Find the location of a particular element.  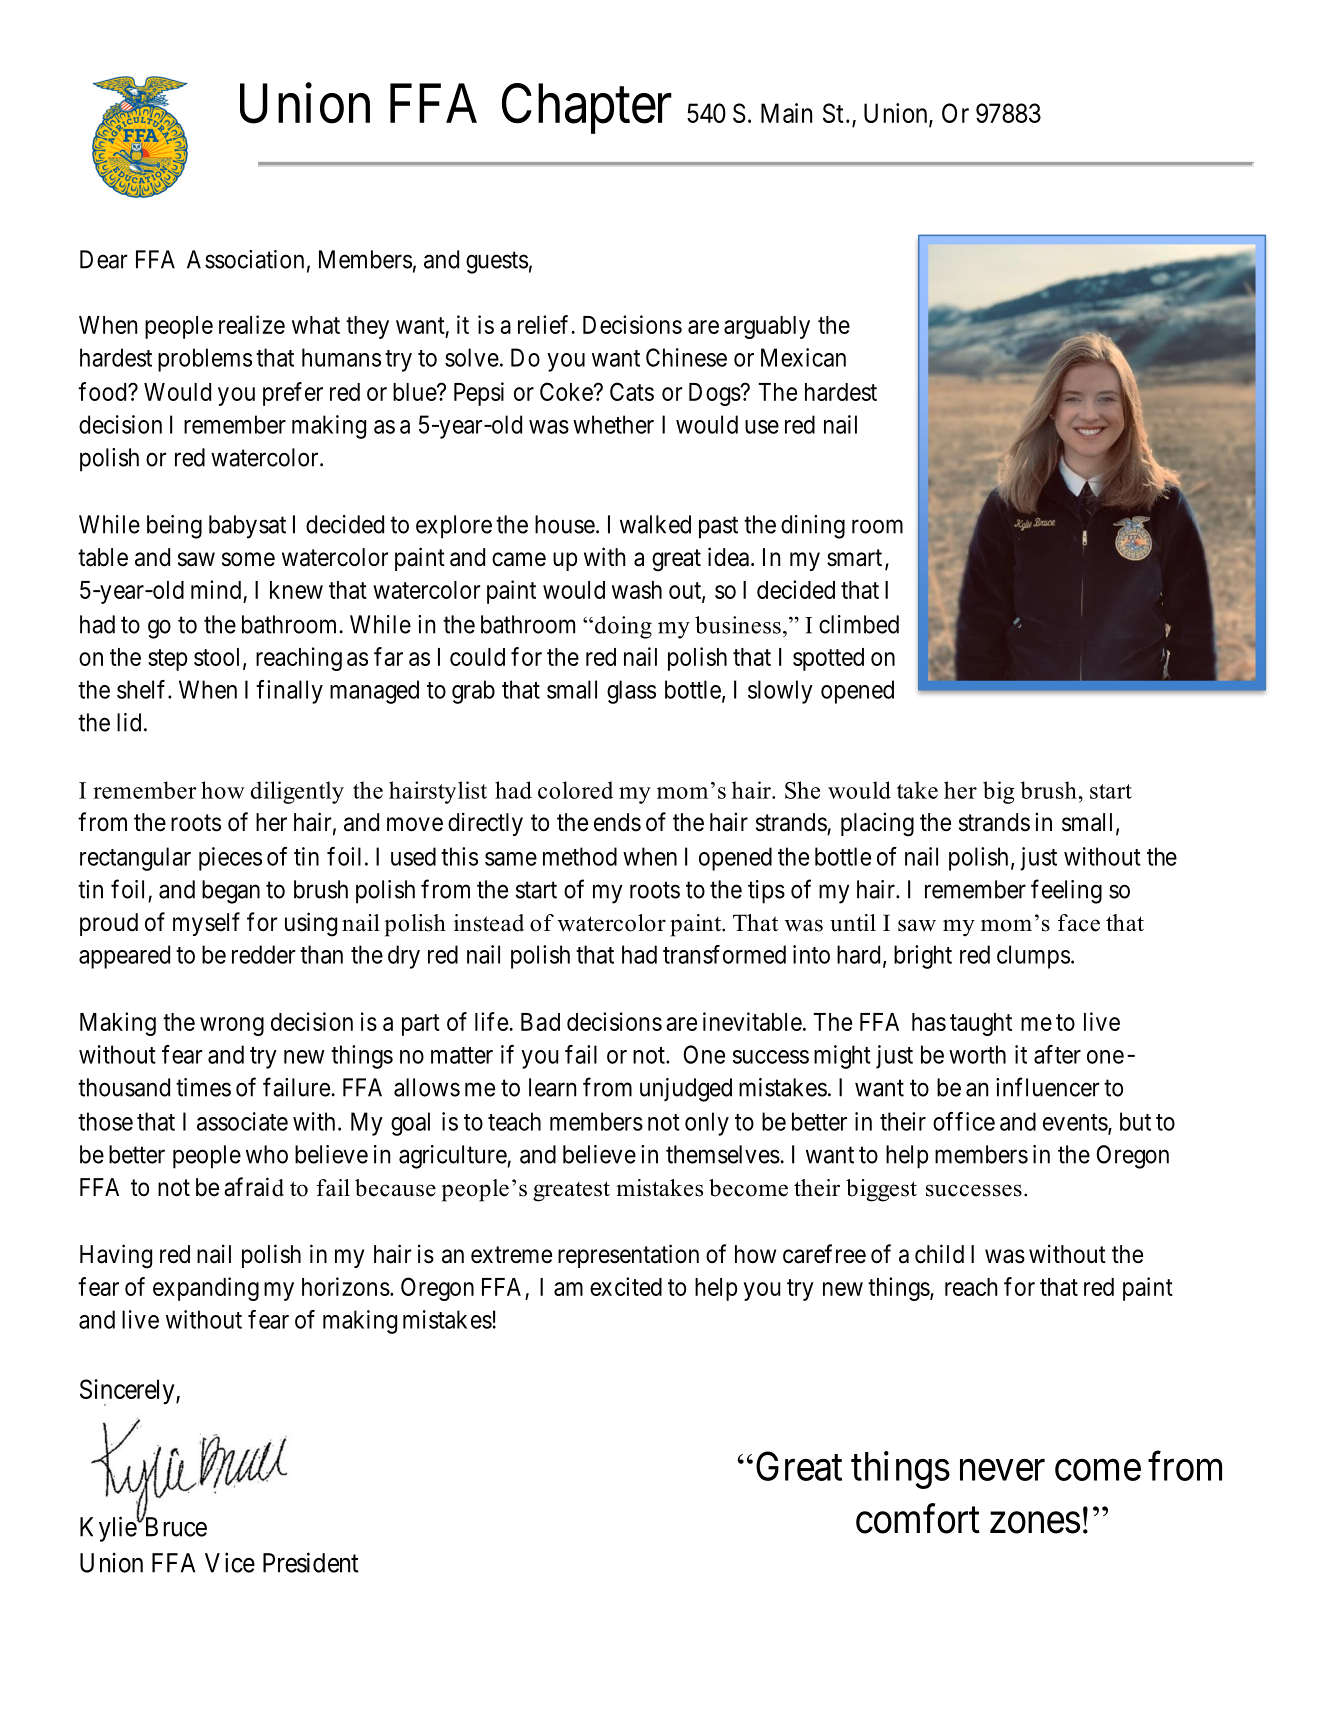

Chapter is located at coordinates (587, 108).
